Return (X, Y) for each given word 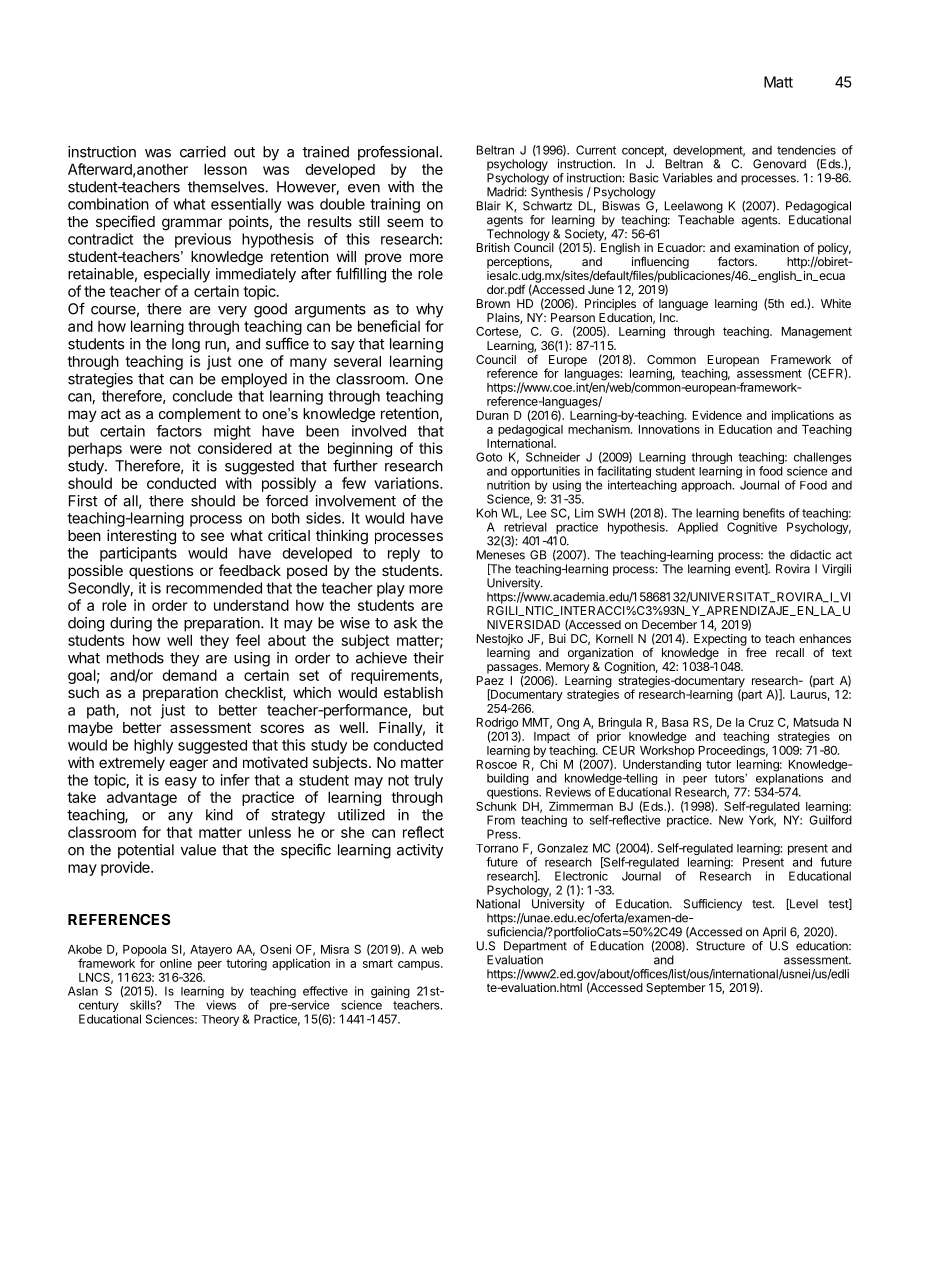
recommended (214, 588)
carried (203, 152)
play (391, 589)
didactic (810, 555)
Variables (687, 178)
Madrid (506, 192)
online (176, 963)
